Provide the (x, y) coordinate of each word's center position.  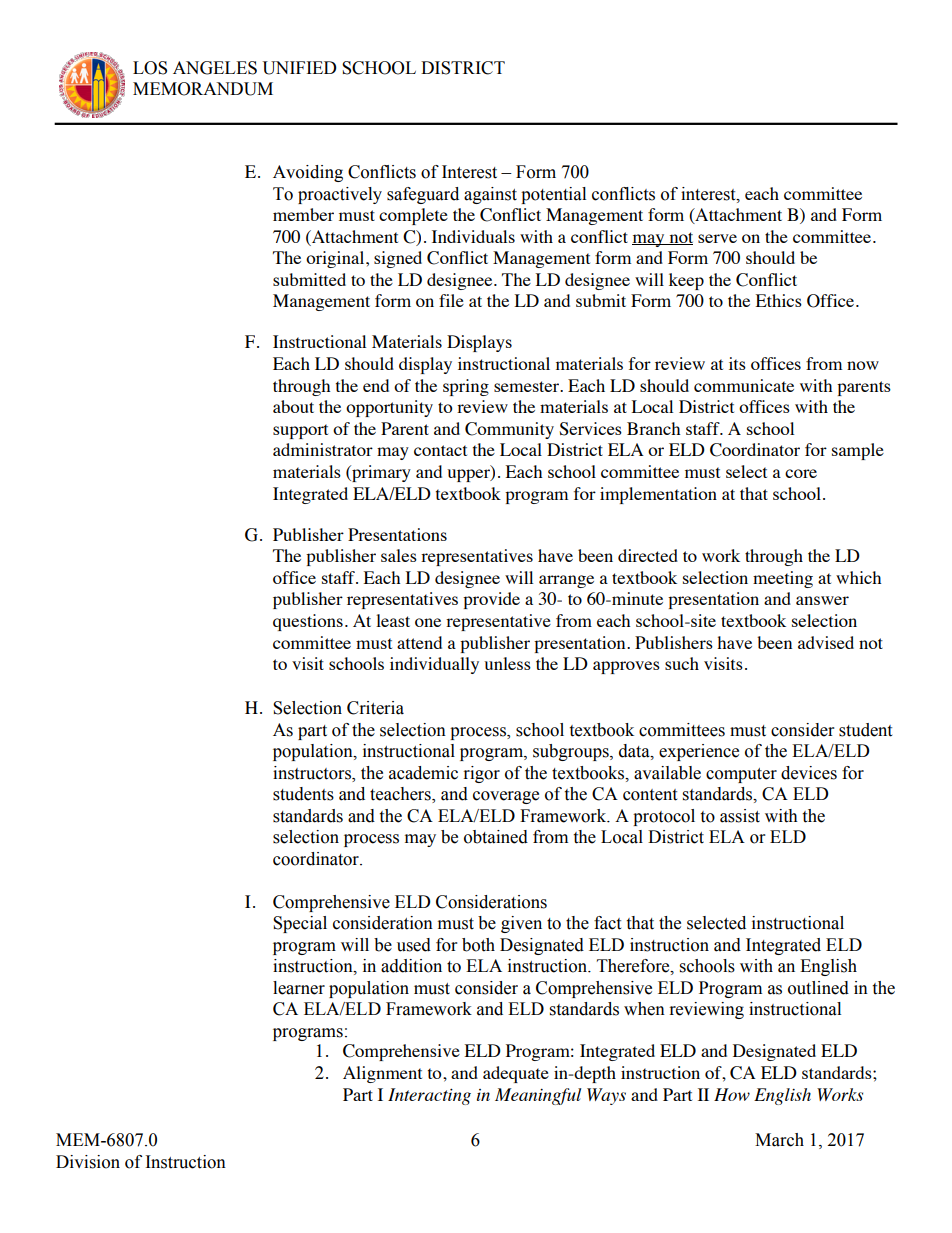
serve (717, 238)
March (779, 1140)
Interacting (429, 1096)
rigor (482, 774)
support (300, 431)
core (801, 473)
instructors (313, 774)
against (490, 195)
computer (741, 775)
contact (440, 450)
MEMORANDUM (203, 89)
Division (88, 1162)
